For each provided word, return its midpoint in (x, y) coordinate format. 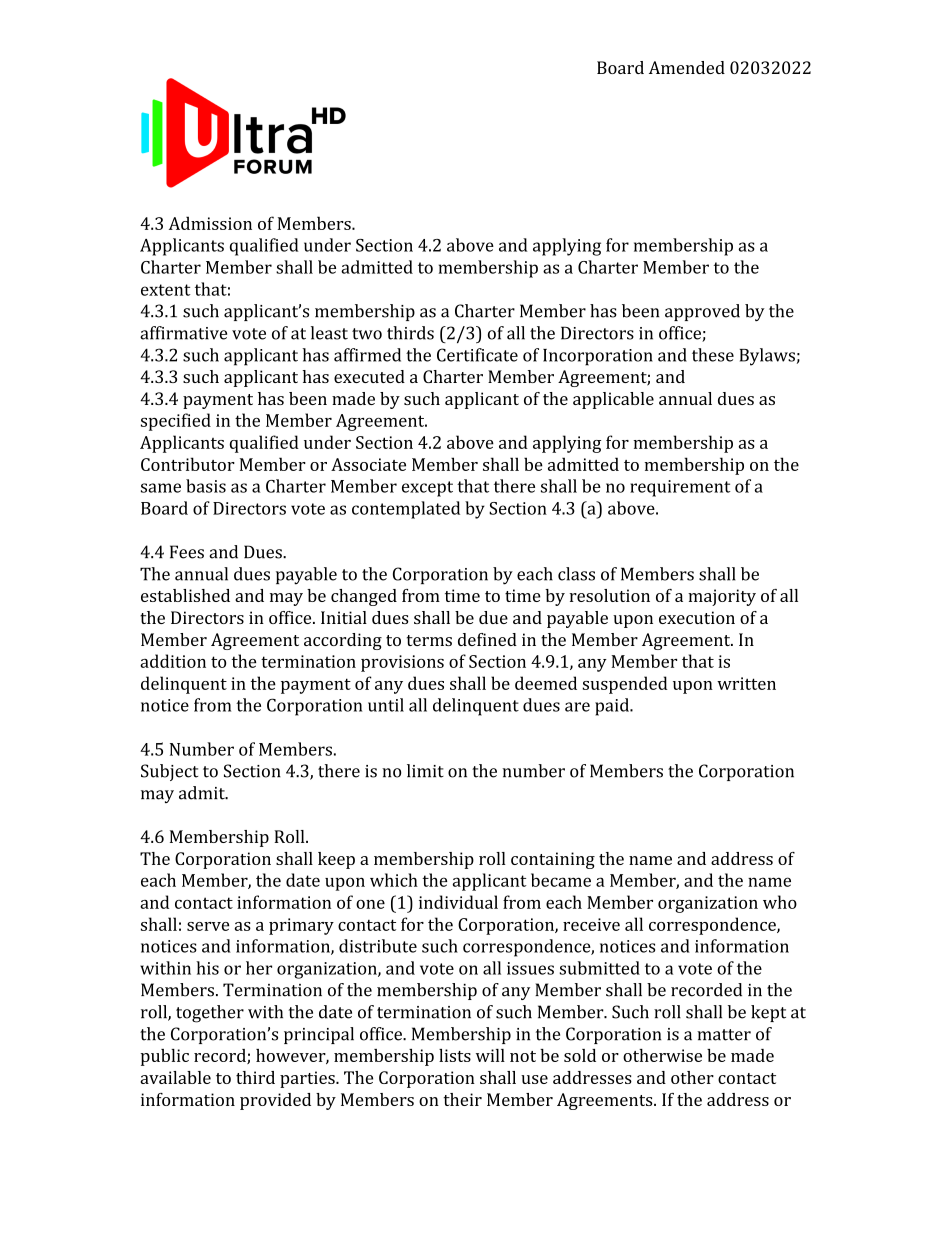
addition (173, 661)
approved (702, 312)
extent (166, 290)
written (746, 683)
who (780, 902)
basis (206, 486)
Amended (687, 67)
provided (275, 1101)
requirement (680, 488)
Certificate (477, 355)
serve (208, 926)
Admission (210, 223)
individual (458, 902)
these (713, 355)
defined (487, 639)
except (427, 489)
